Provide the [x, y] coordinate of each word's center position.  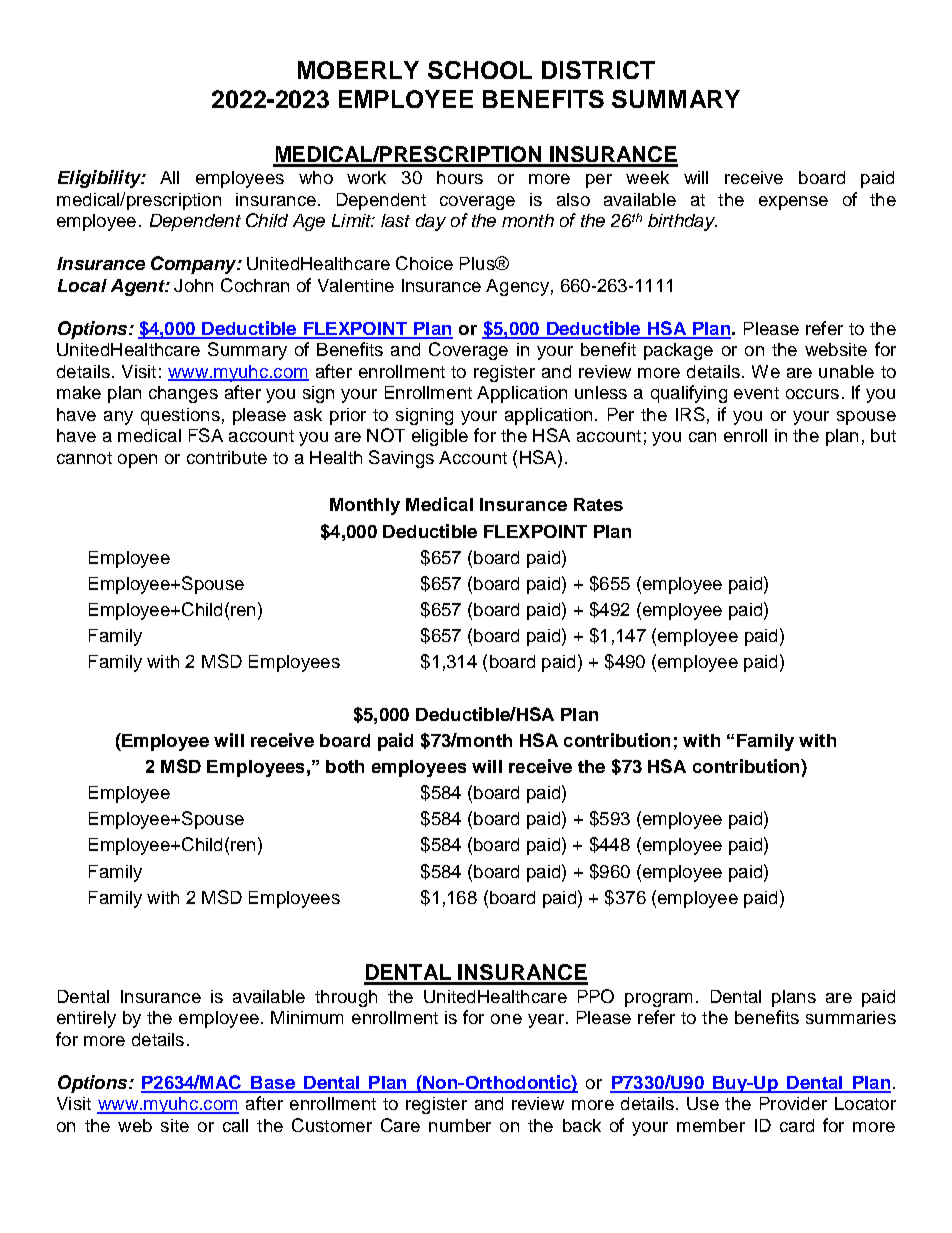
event [756, 393]
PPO [596, 996]
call [235, 1125]
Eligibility [100, 179]
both [345, 766]
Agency [517, 287]
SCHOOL [480, 70]
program [658, 1000]
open [137, 461]
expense [793, 203]
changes [183, 394]
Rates [598, 504]
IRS [690, 414]
